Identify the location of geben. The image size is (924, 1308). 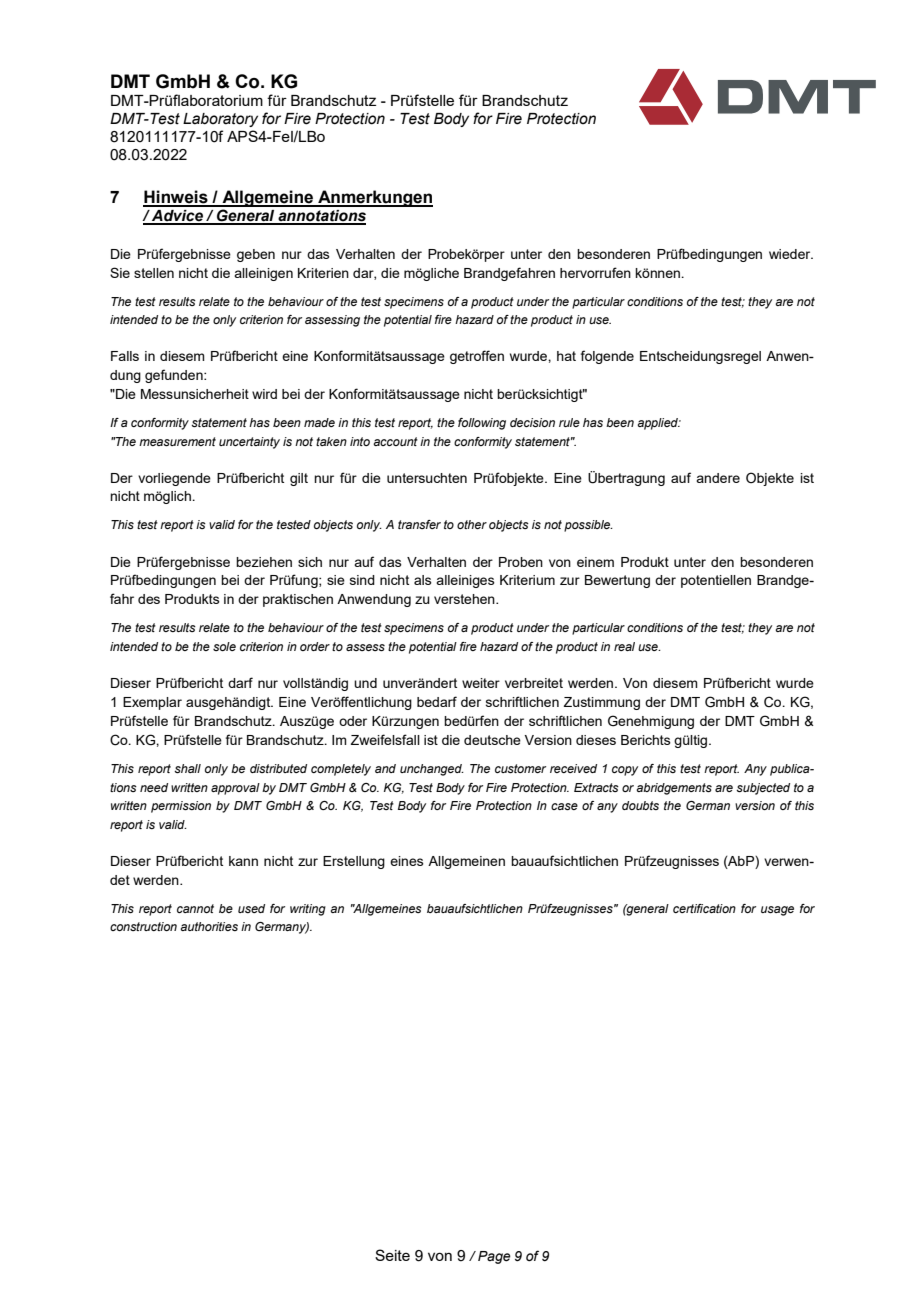
(256, 255).
